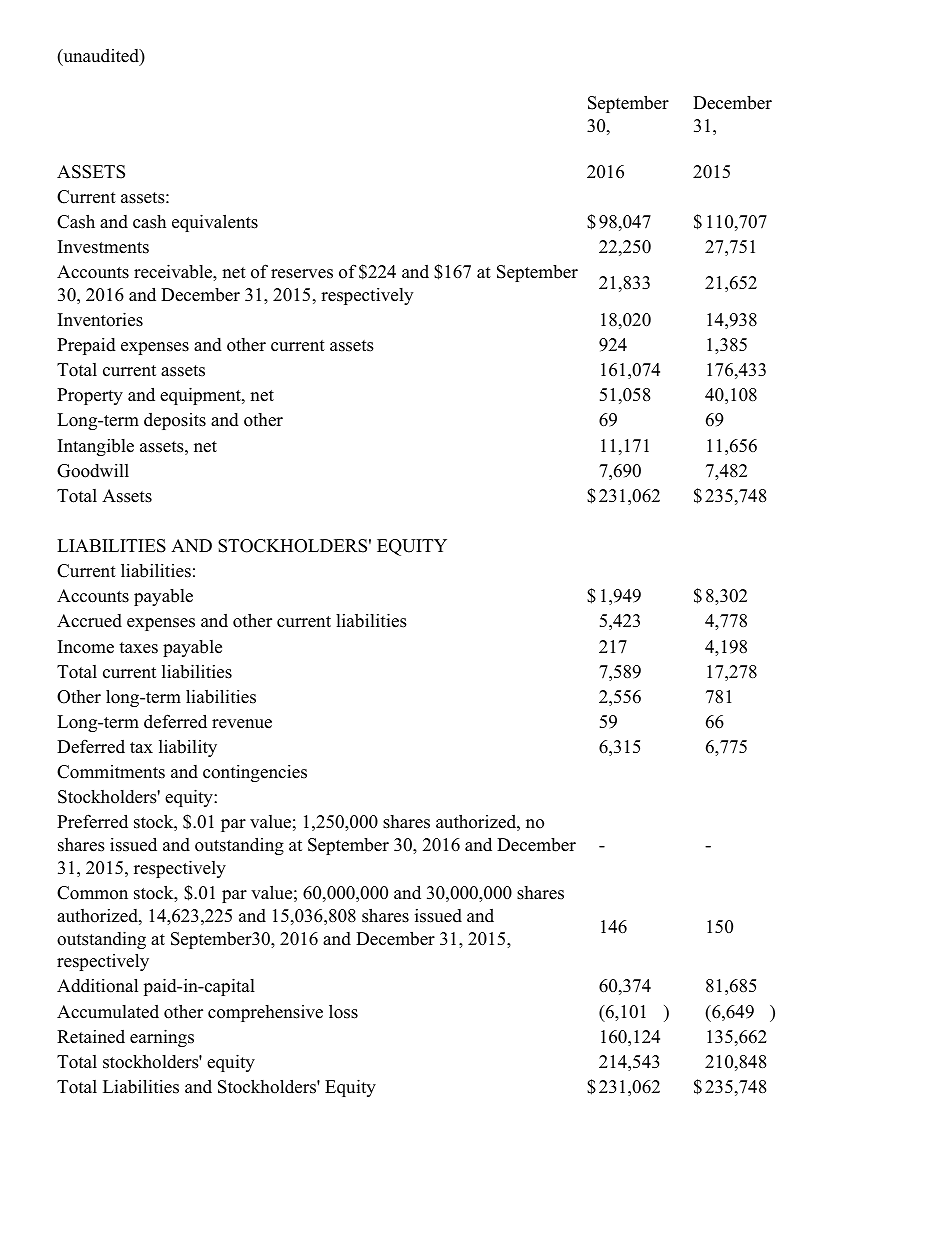 The image size is (952, 1233). I want to click on Investments, so click(103, 247).
